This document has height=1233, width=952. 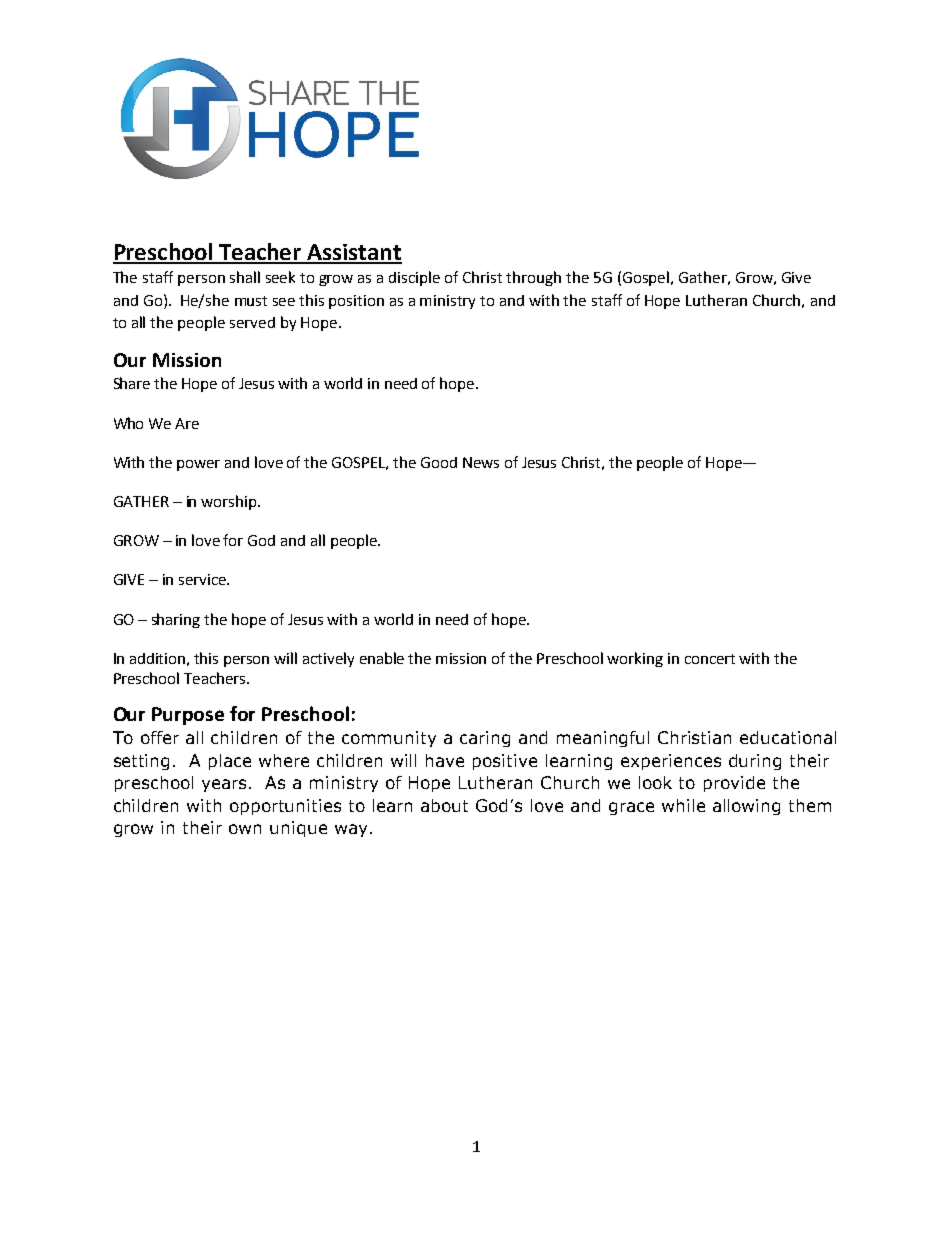 I want to click on through, so click(x=533, y=278).
